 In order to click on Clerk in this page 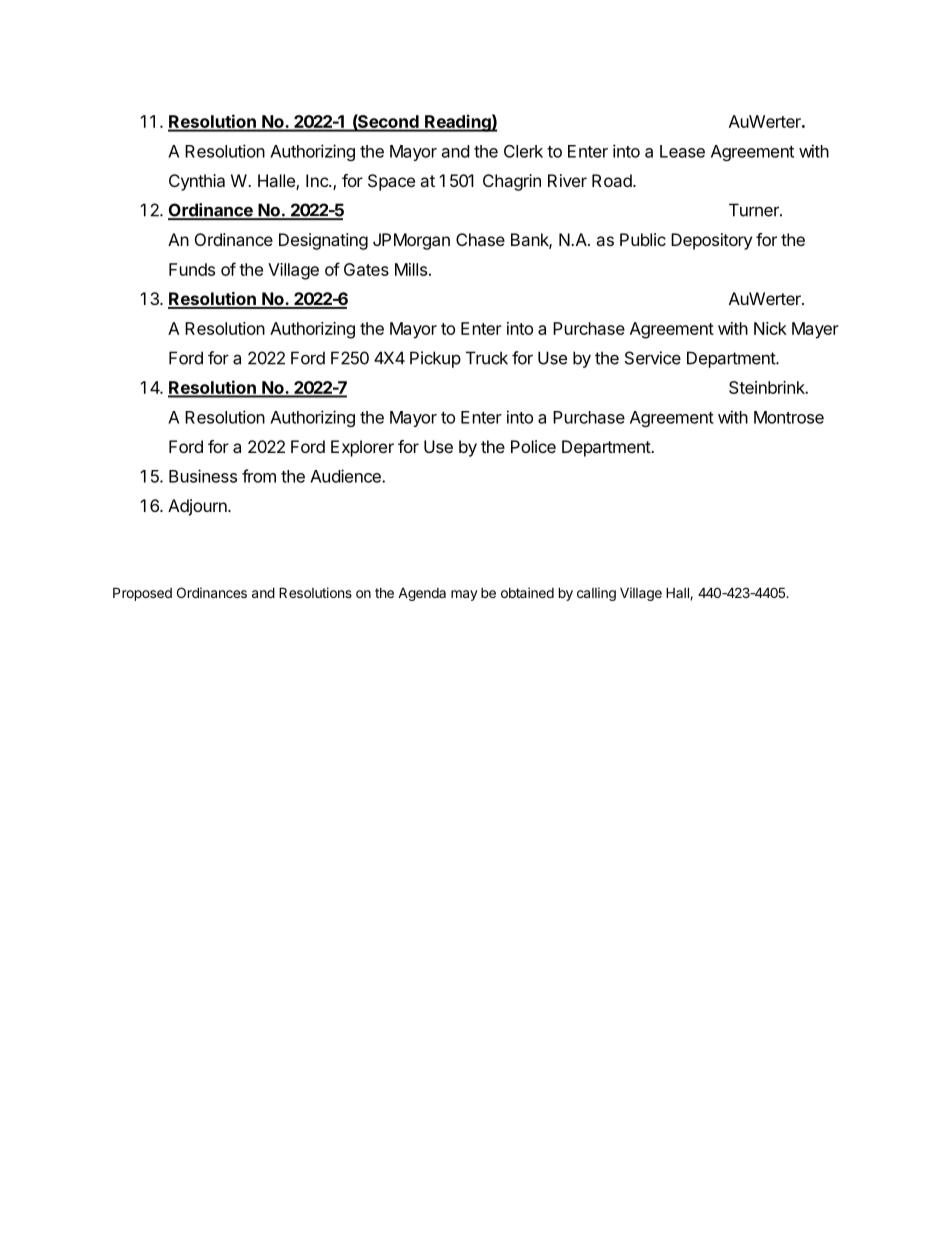, I will do `click(523, 151)`.
